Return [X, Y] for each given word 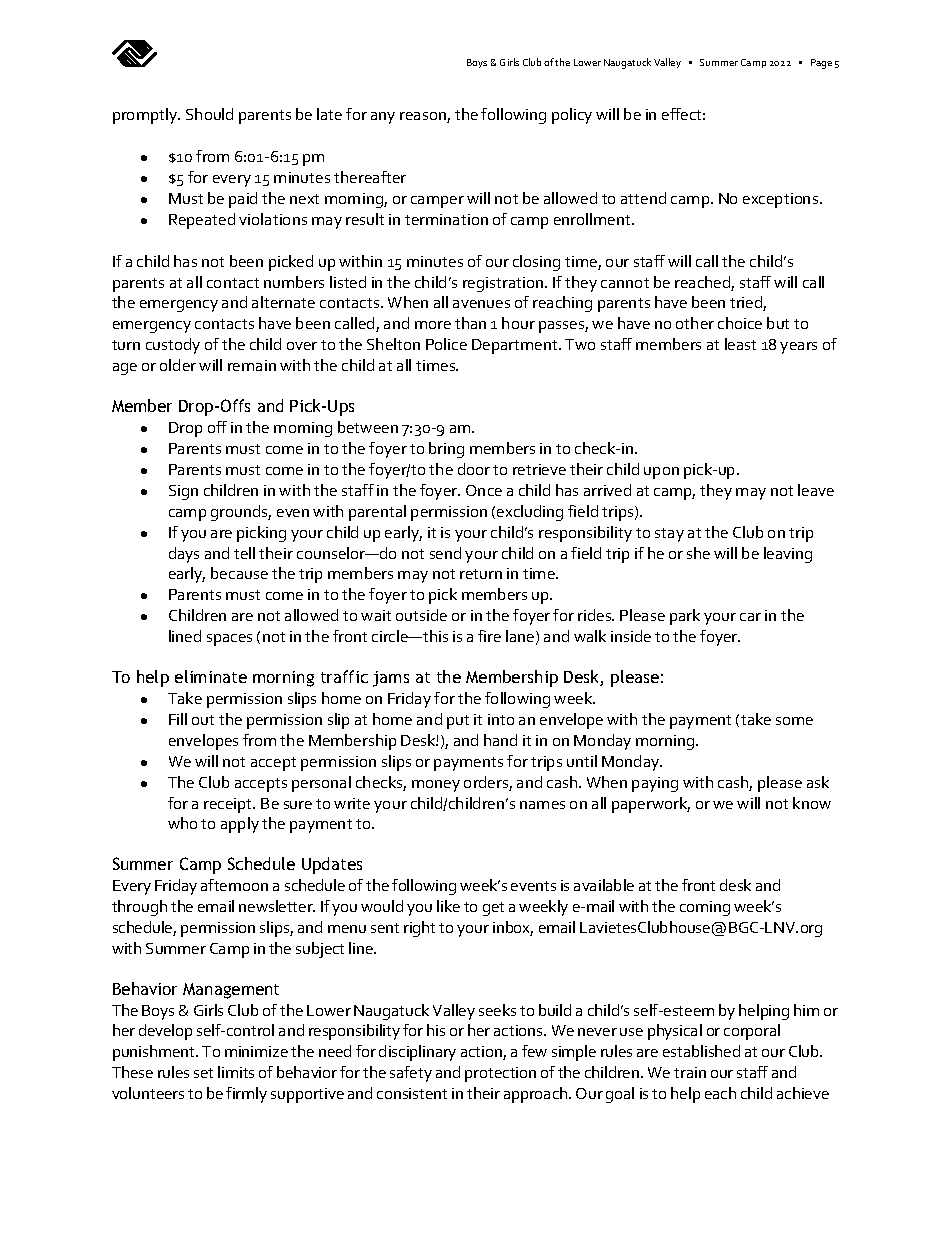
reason [424, 117]
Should [209, 114]
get [493, 909]
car [750, 617]
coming [705, 908]
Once [484, 490]
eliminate [211, 676]
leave [816, 490]
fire [489, 636]
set [203, 1073]
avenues [481, 304]
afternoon [234, 885]
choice [740, 323]
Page [821, 64]
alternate [283, 302]
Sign [183, 492]
